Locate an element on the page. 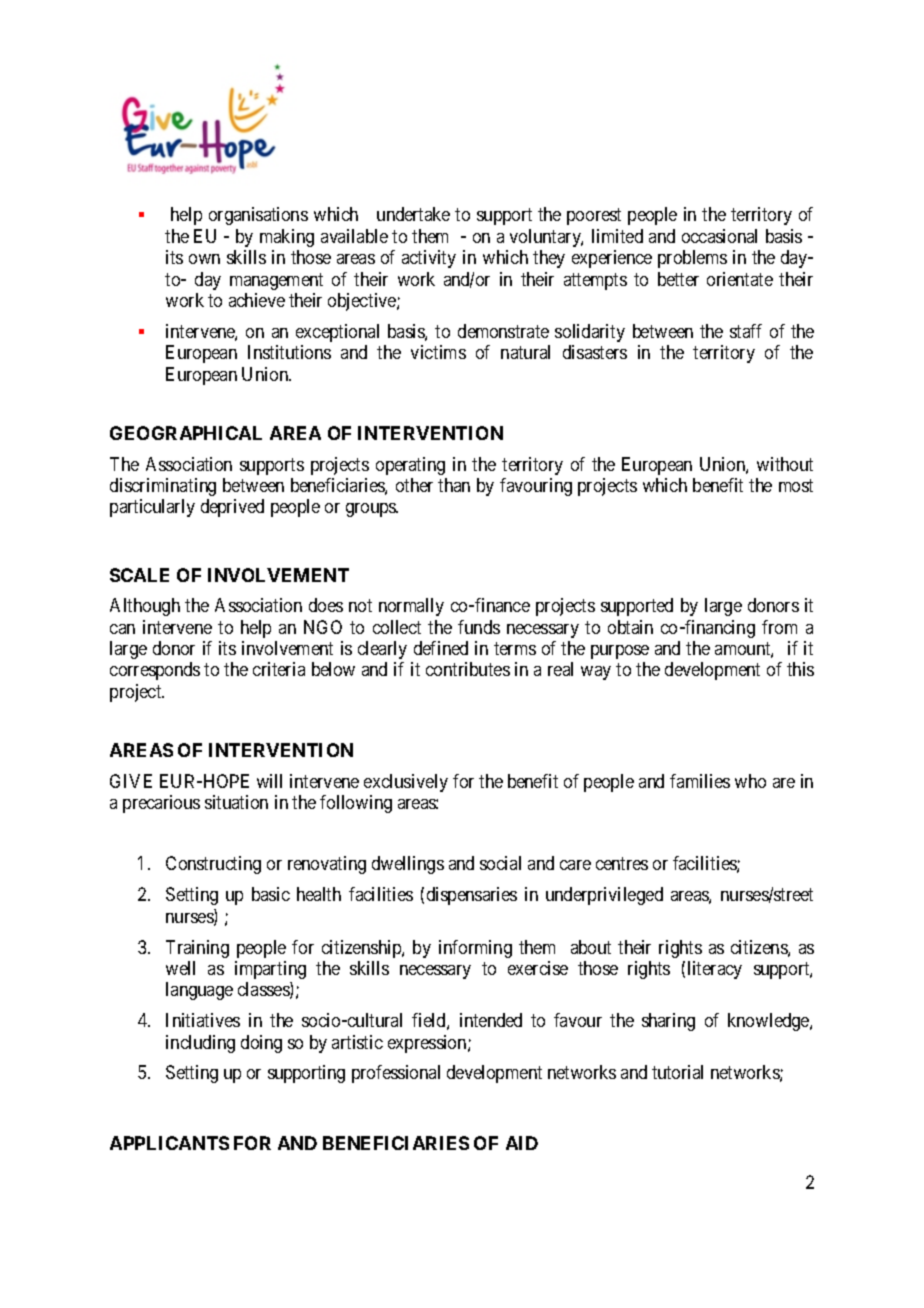  occasional is located at coordinates (719, 236).
